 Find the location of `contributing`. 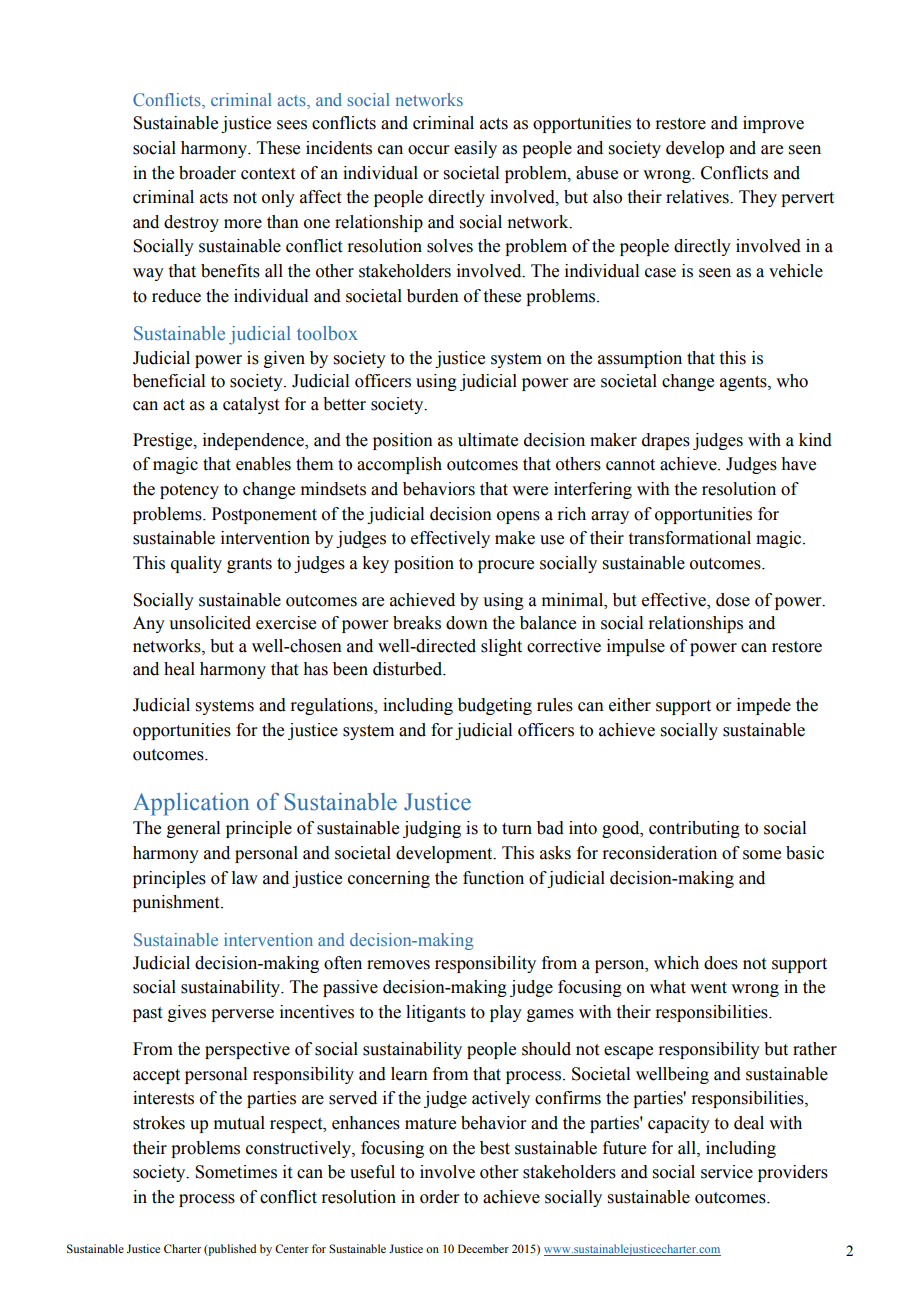

contributing is located at coordinates (694, 829).
